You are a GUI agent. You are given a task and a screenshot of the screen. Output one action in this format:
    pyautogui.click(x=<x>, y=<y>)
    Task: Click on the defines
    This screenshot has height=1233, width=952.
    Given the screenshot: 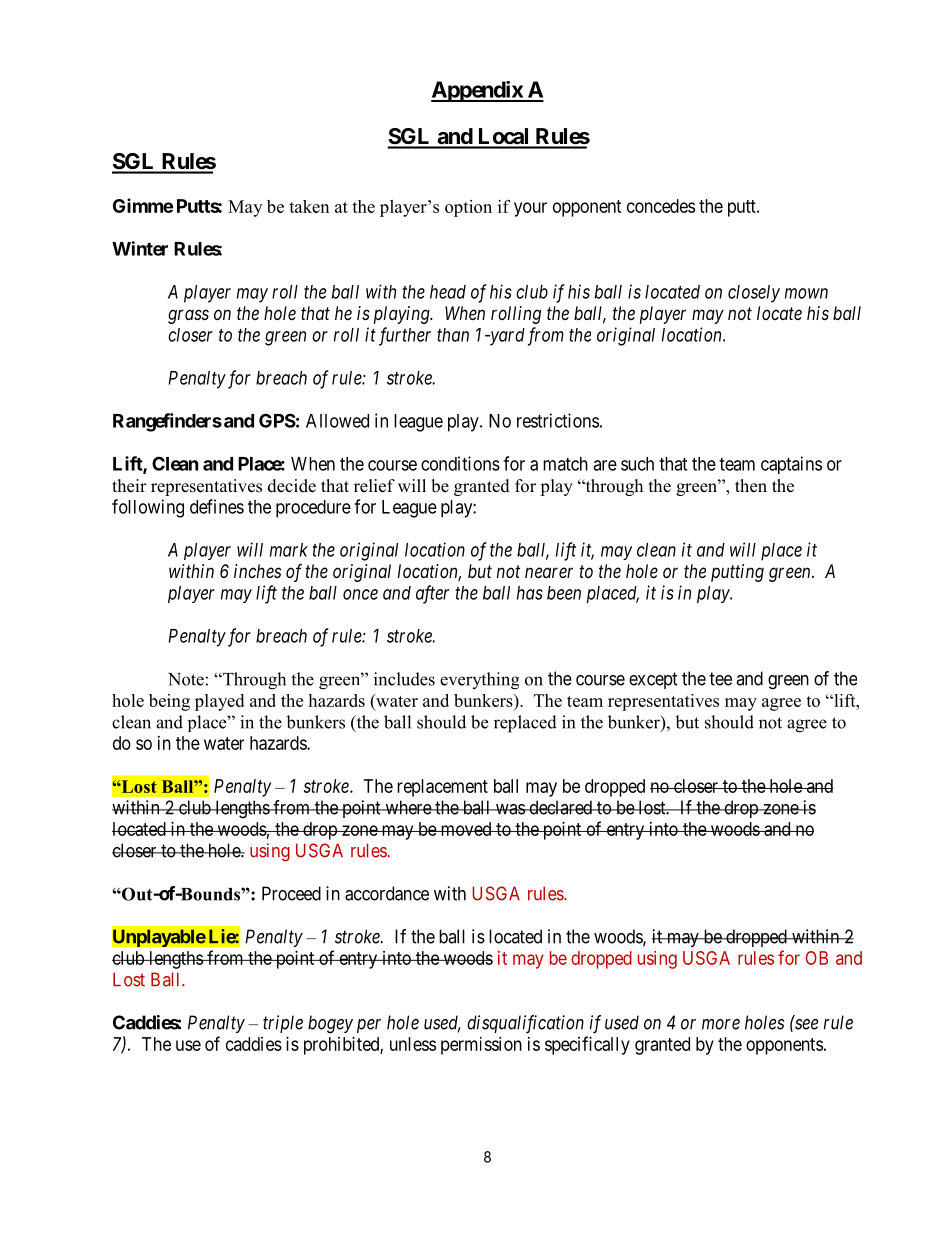 What is the action you would take?
    pyautogui.click(x=217, y=506)
